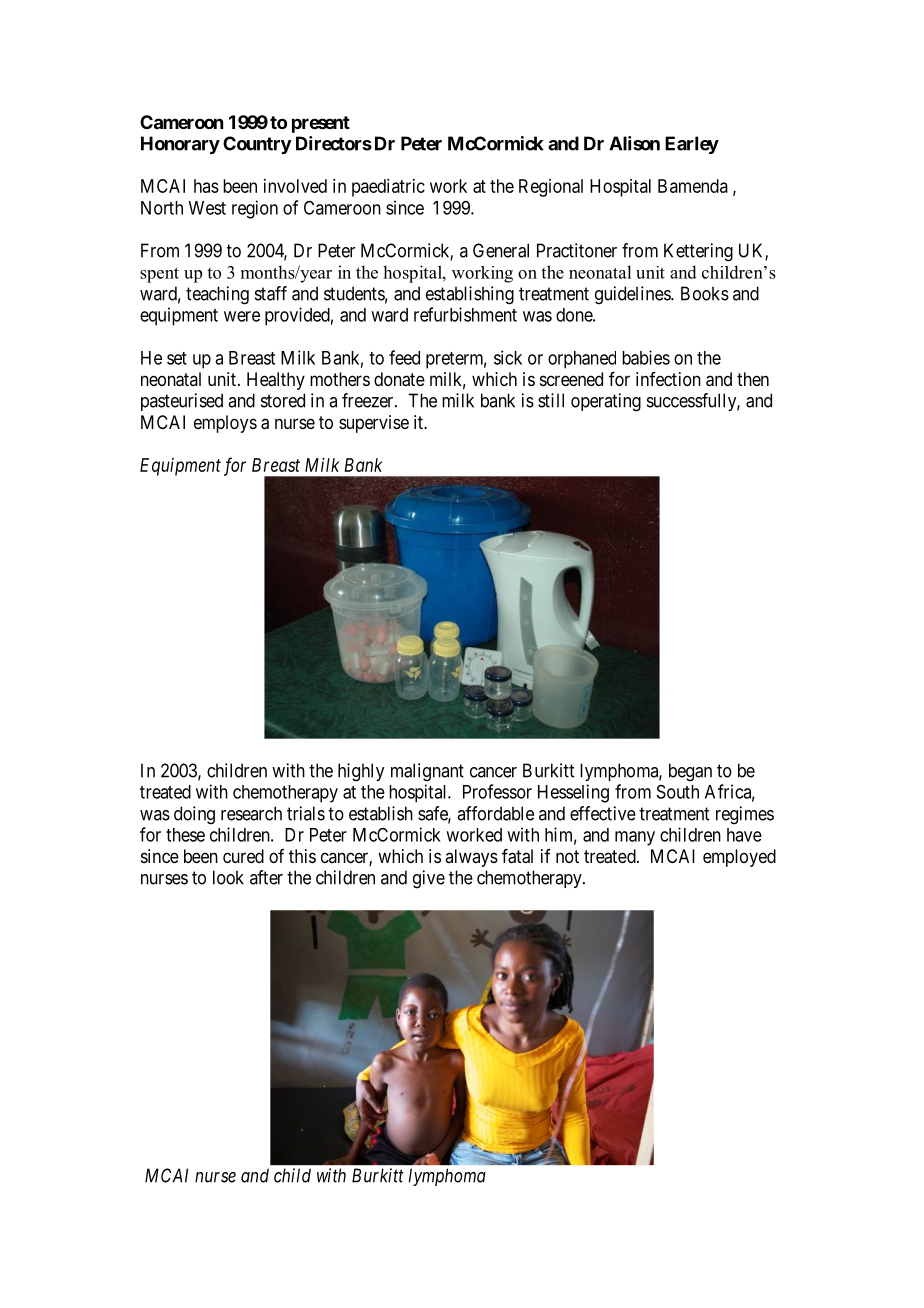 The height and width of the document is (1308, 924). I want to click on paediatric, so click(388, 188).
